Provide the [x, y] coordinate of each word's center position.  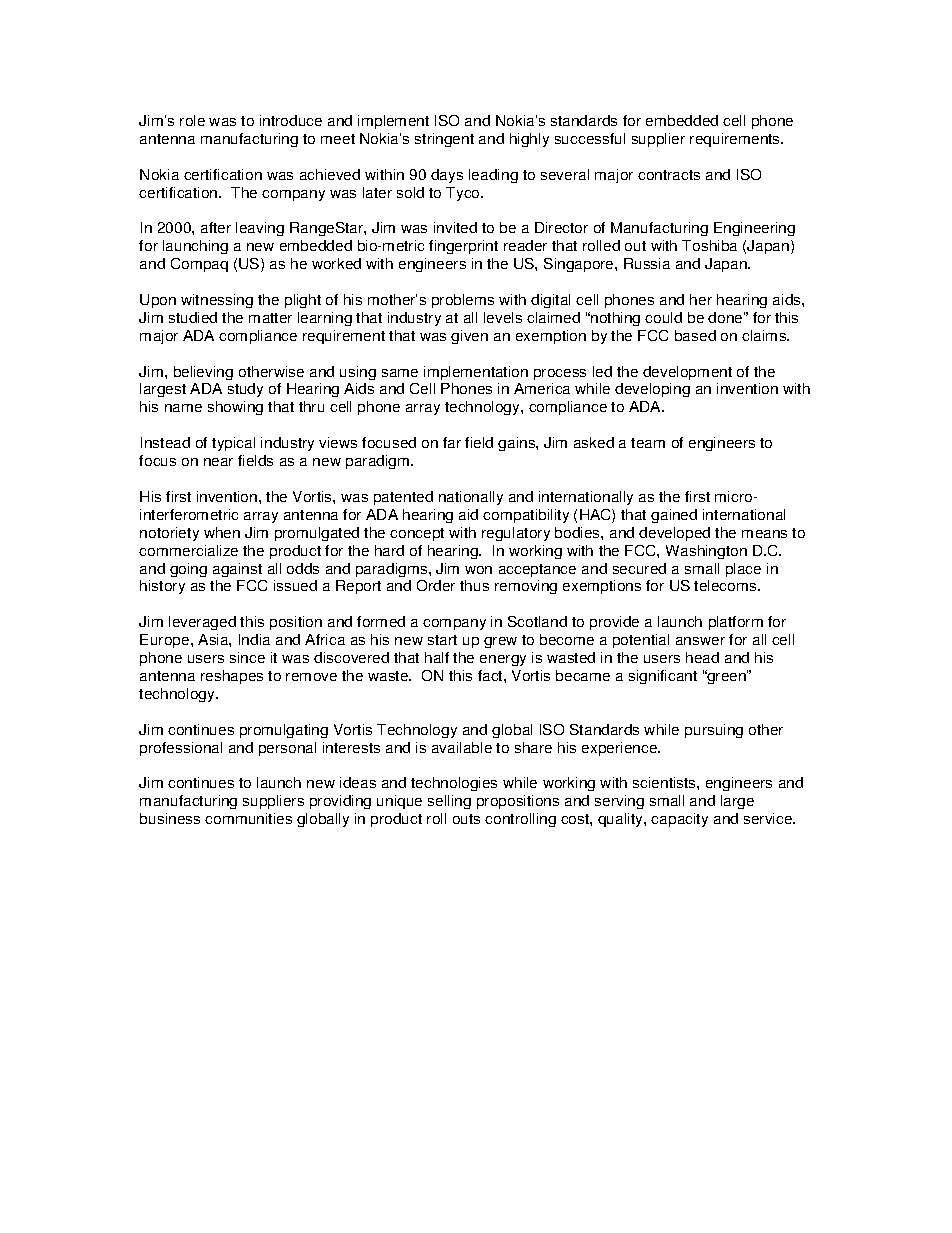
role [192, 120]
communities [248, 818]
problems [463, 301]
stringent [444, 140]
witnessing [217, 301]
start [442, 640]
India [254, 639]
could [663, 317]
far [452, 442]
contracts [669, 175]
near [218, 462]
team [648, 443]
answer [700, 641]
